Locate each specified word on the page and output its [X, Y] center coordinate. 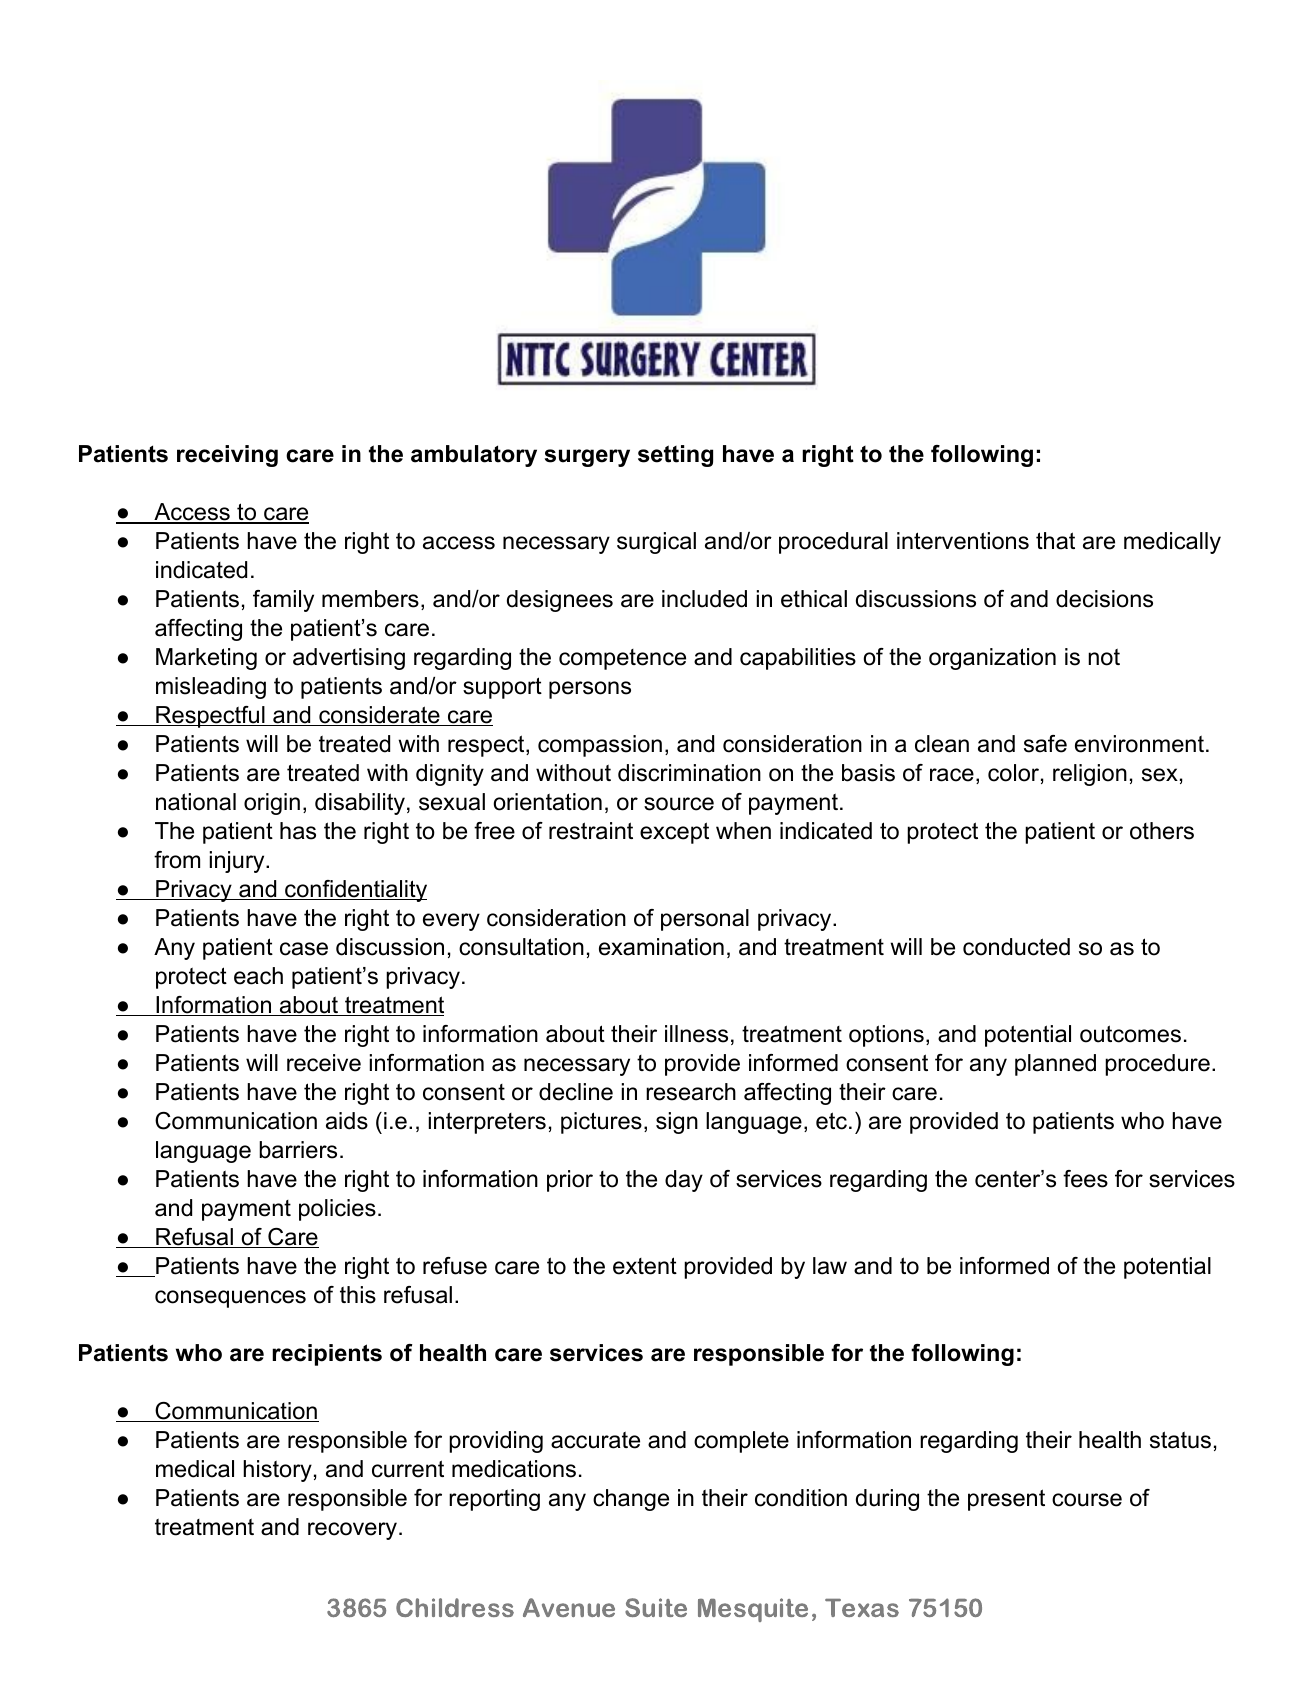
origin [272, 804]
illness [696, 1034]
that [1055, 541]
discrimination [689, 773]
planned [1055, 1065]
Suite [656, 1607]
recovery [354, 1531]
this [358, 1295]
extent [645, 1266]
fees [1085, 1179]
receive [324, 1063]
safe [1045, 744]
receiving [227, 456]
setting [675, 456]
